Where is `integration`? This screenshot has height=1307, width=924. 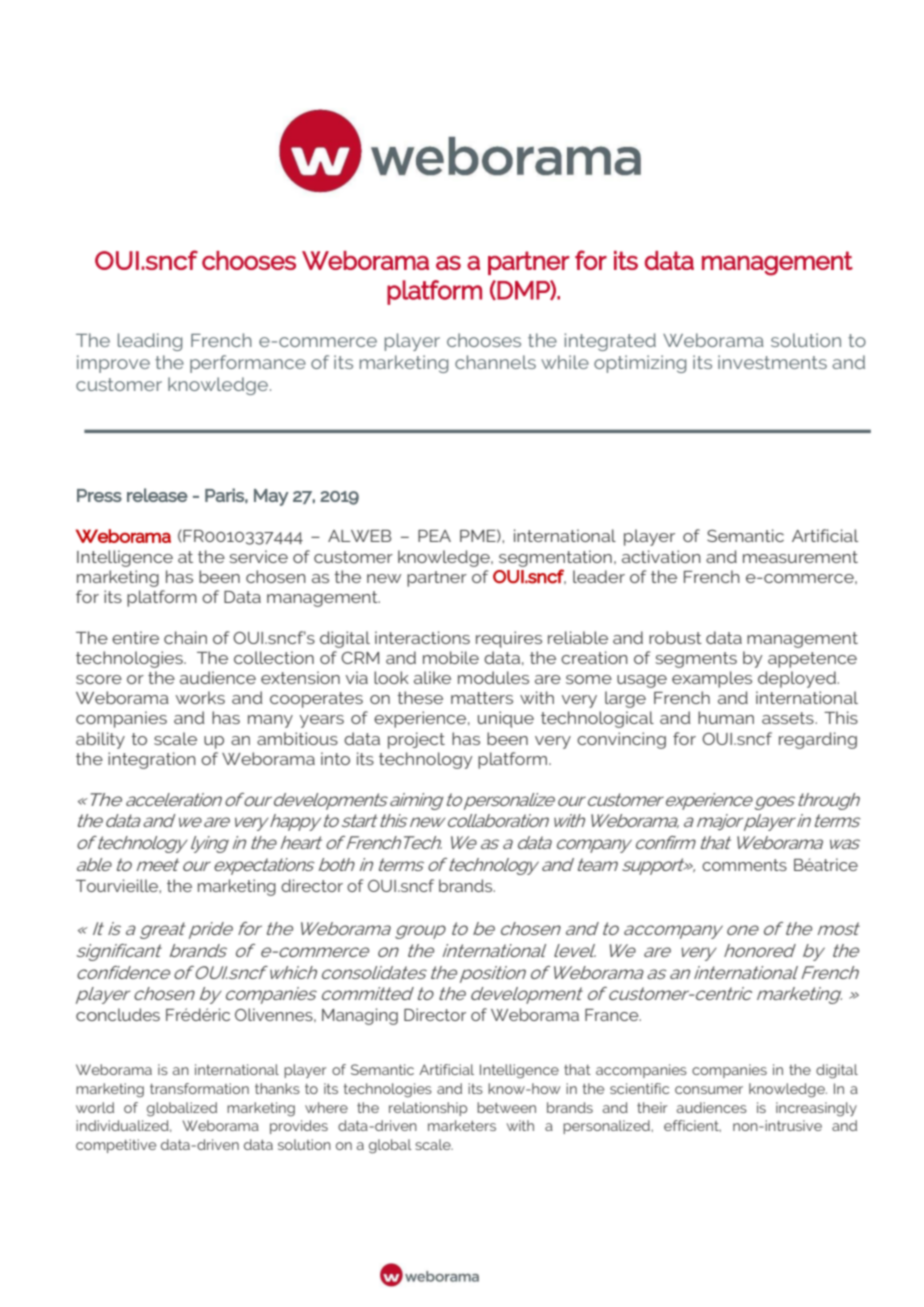 integration is located at coordinates (152, 760).
